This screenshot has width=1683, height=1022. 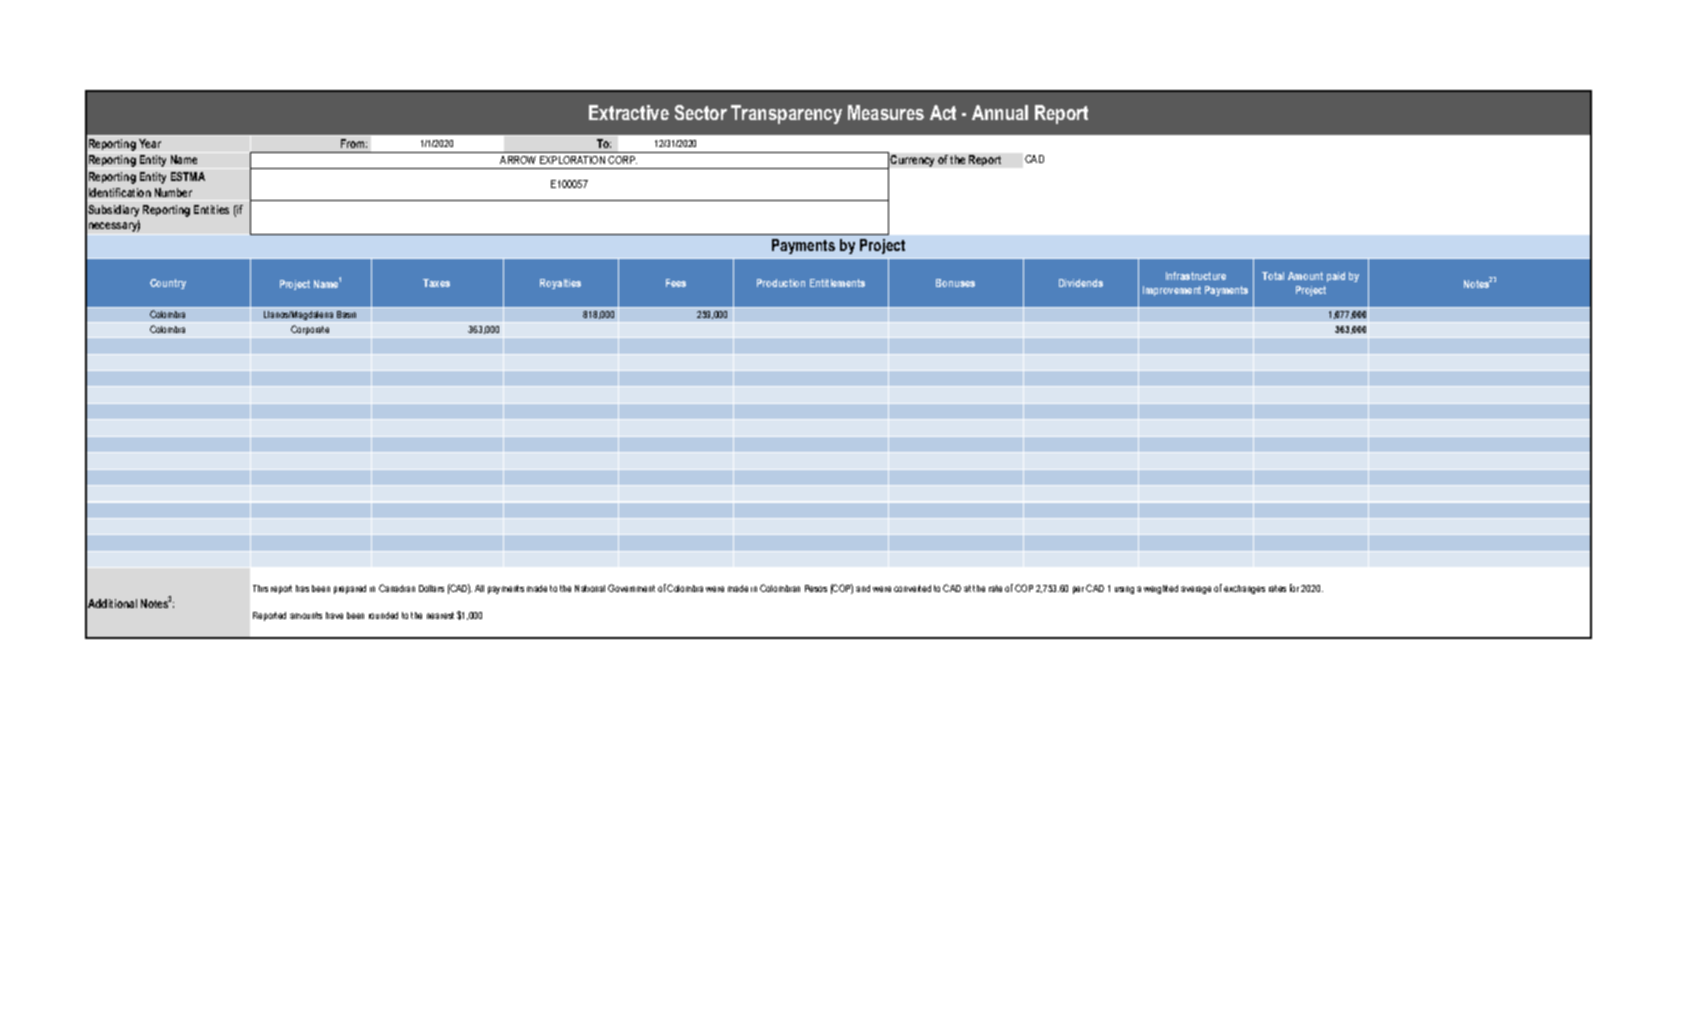 What do you see at coordinates (1172, 291) in the screenshot?
I see `Improvement` at bounding box center [1172, 291].
